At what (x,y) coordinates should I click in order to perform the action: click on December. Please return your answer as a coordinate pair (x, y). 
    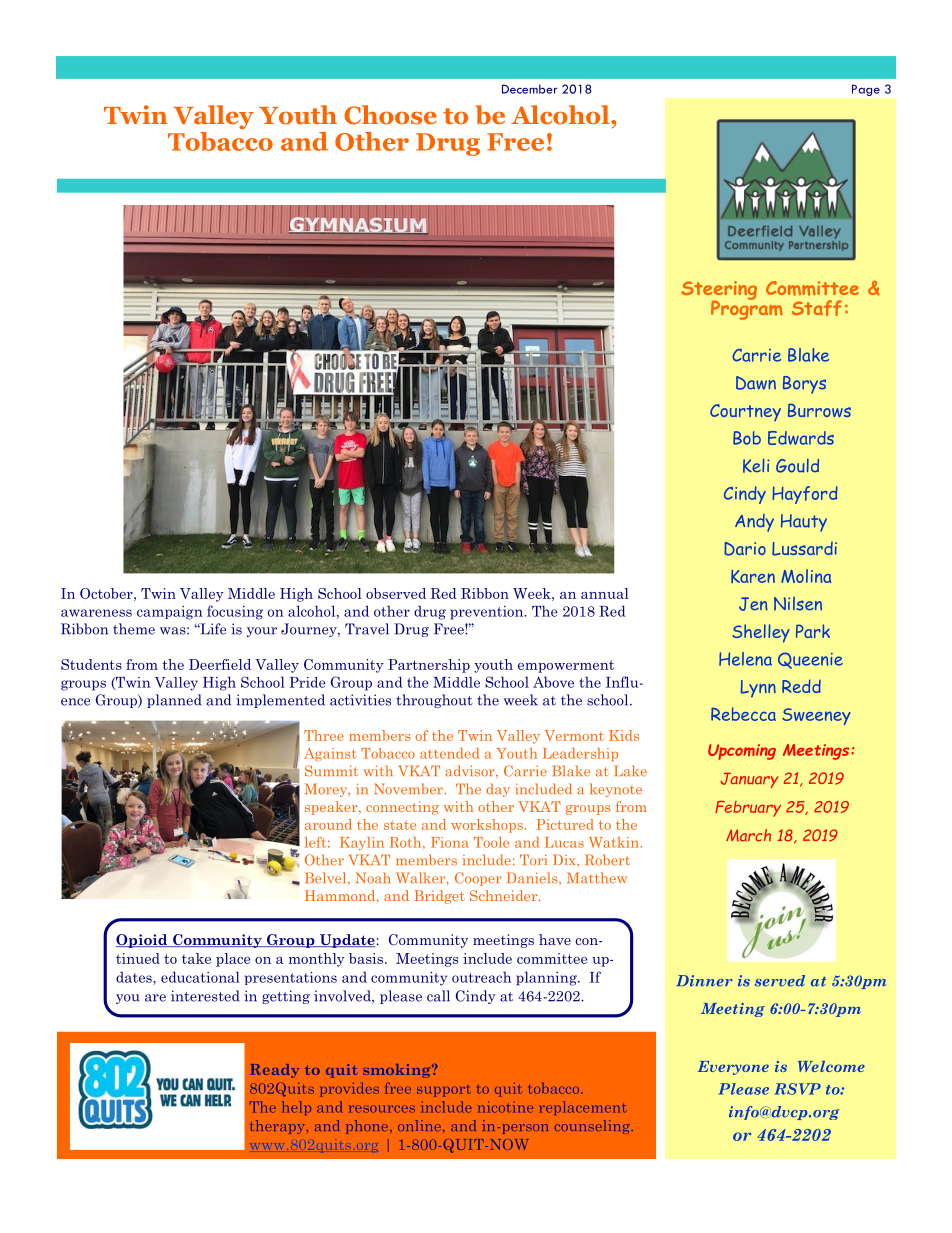
    Looking at the image, I should click on (529, 89).
